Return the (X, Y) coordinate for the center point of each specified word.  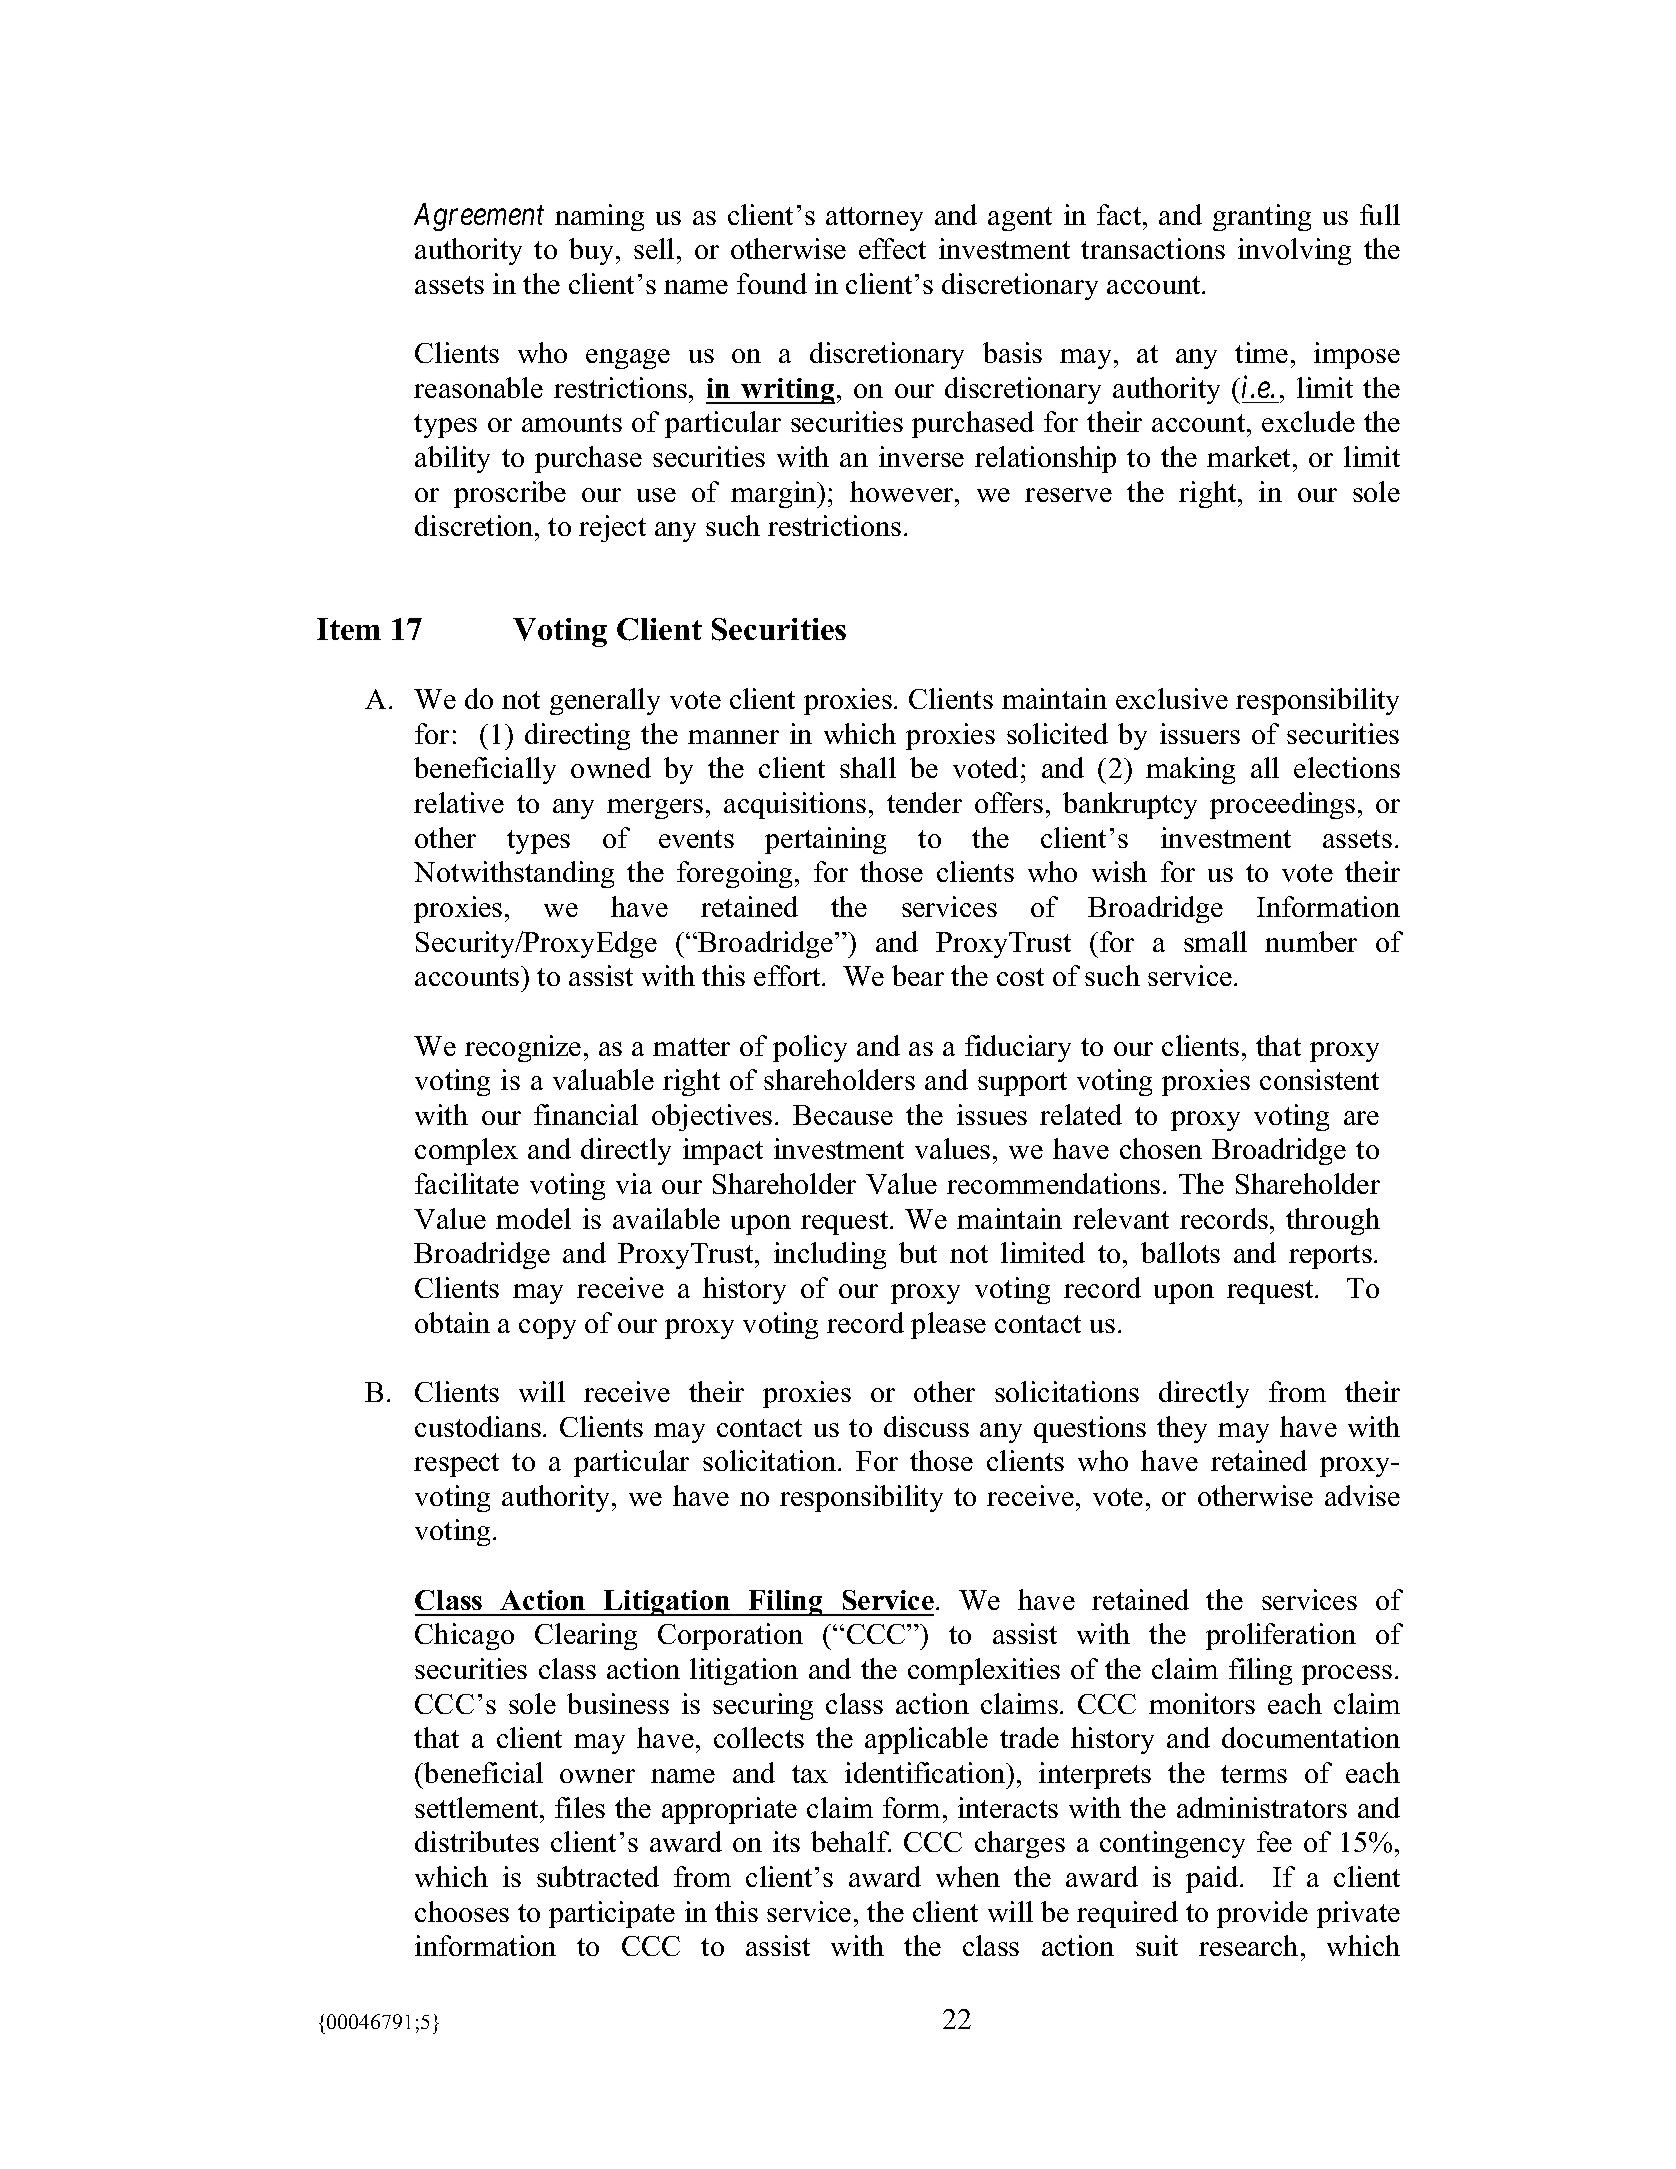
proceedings (1282, 805)
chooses (462, 1911)
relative (459, 802)
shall (868, 767)
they (1182, 1429)
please (948, 1325)
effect (892, 248)
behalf (851, 1841)
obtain (452, 1322)
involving (1294, 251)
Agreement (479, 217)
